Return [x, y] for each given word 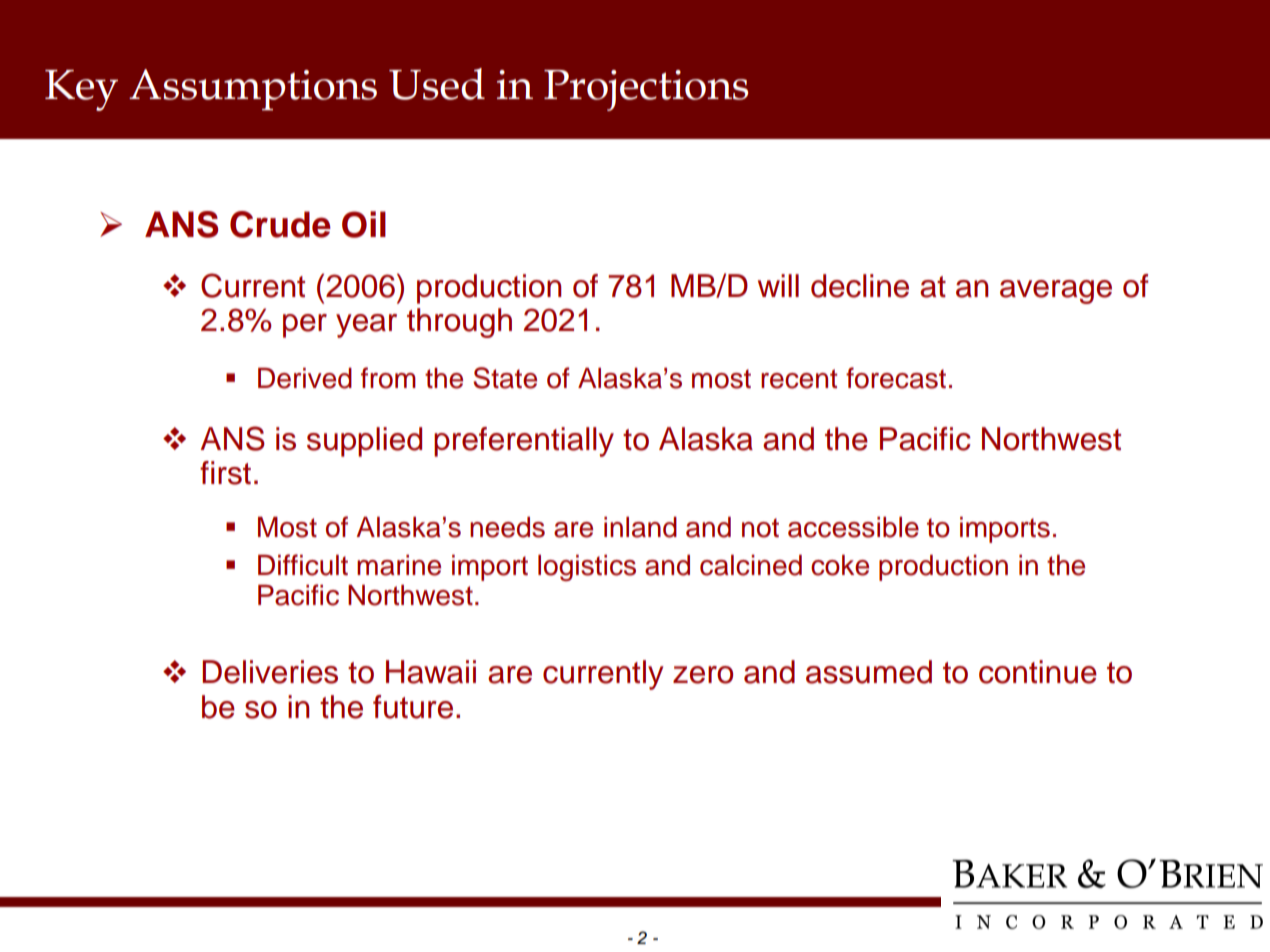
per [305, 326]
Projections [646, 90]
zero [703, 675]
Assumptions [253, 90]
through [459, 323]
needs [507, 527]
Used [437, 84]
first [225, 473]
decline [860, 286]
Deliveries [270, 672]
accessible [853, 527]
